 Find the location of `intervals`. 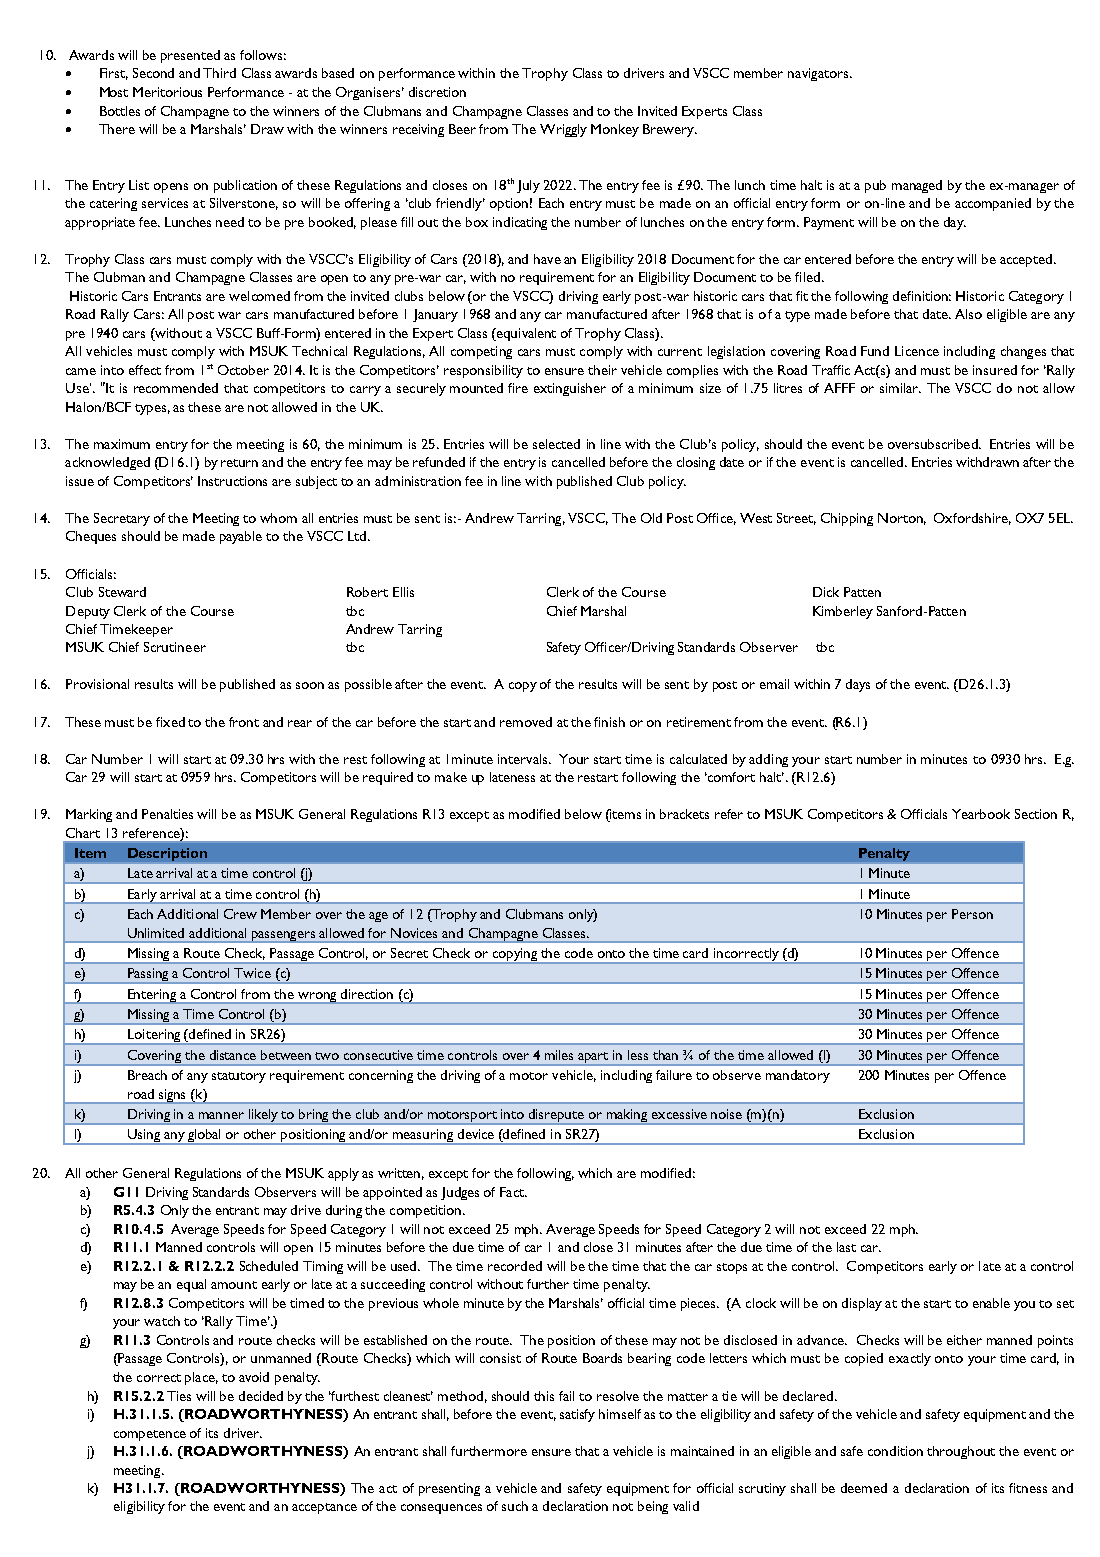

intervals is located at coordinates (524, 759).
